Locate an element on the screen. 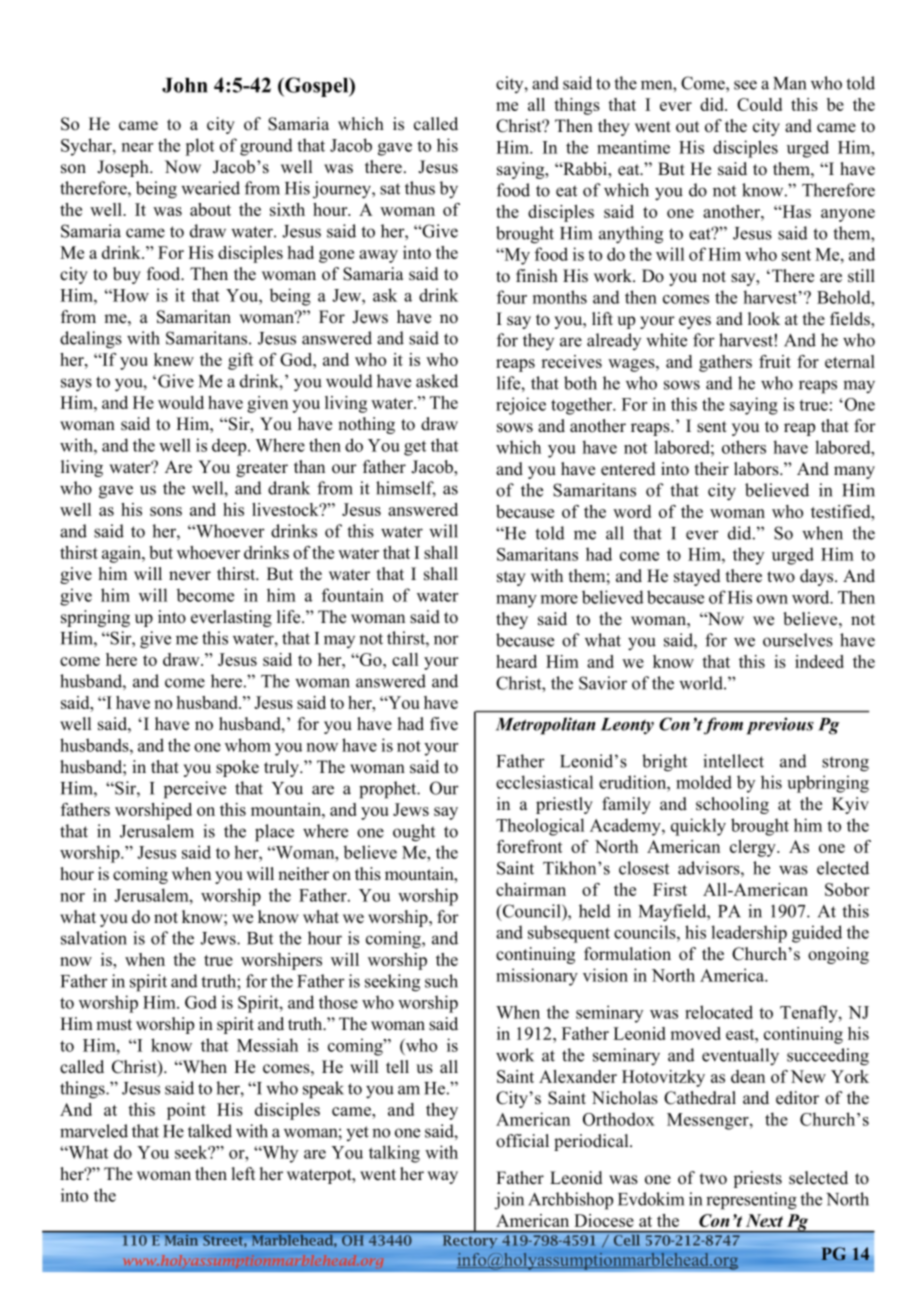 The image size is (924, 1308). Next is located at coordinates (764, 1220).
